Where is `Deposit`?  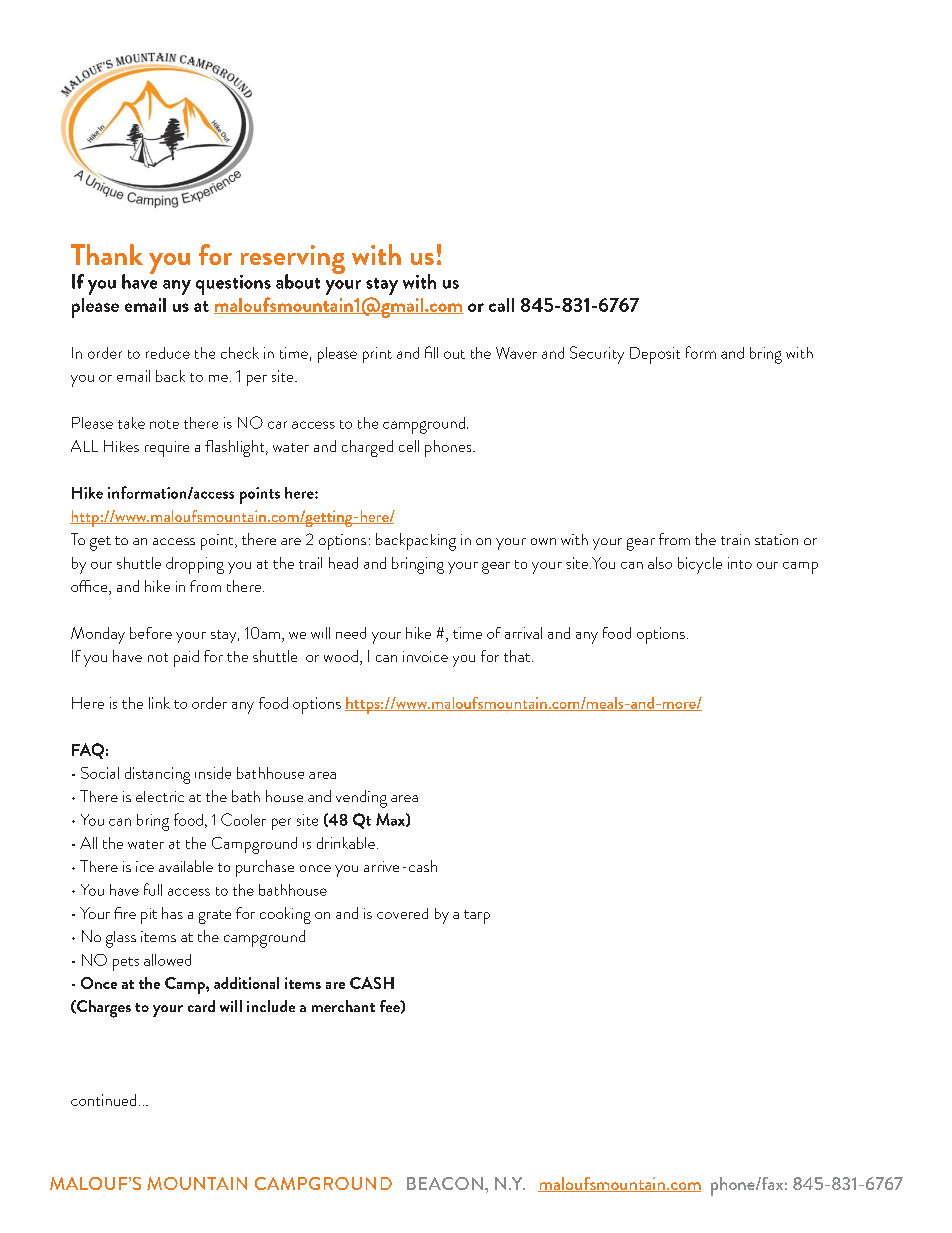 Deposit is located at coordinates (655, 355).
